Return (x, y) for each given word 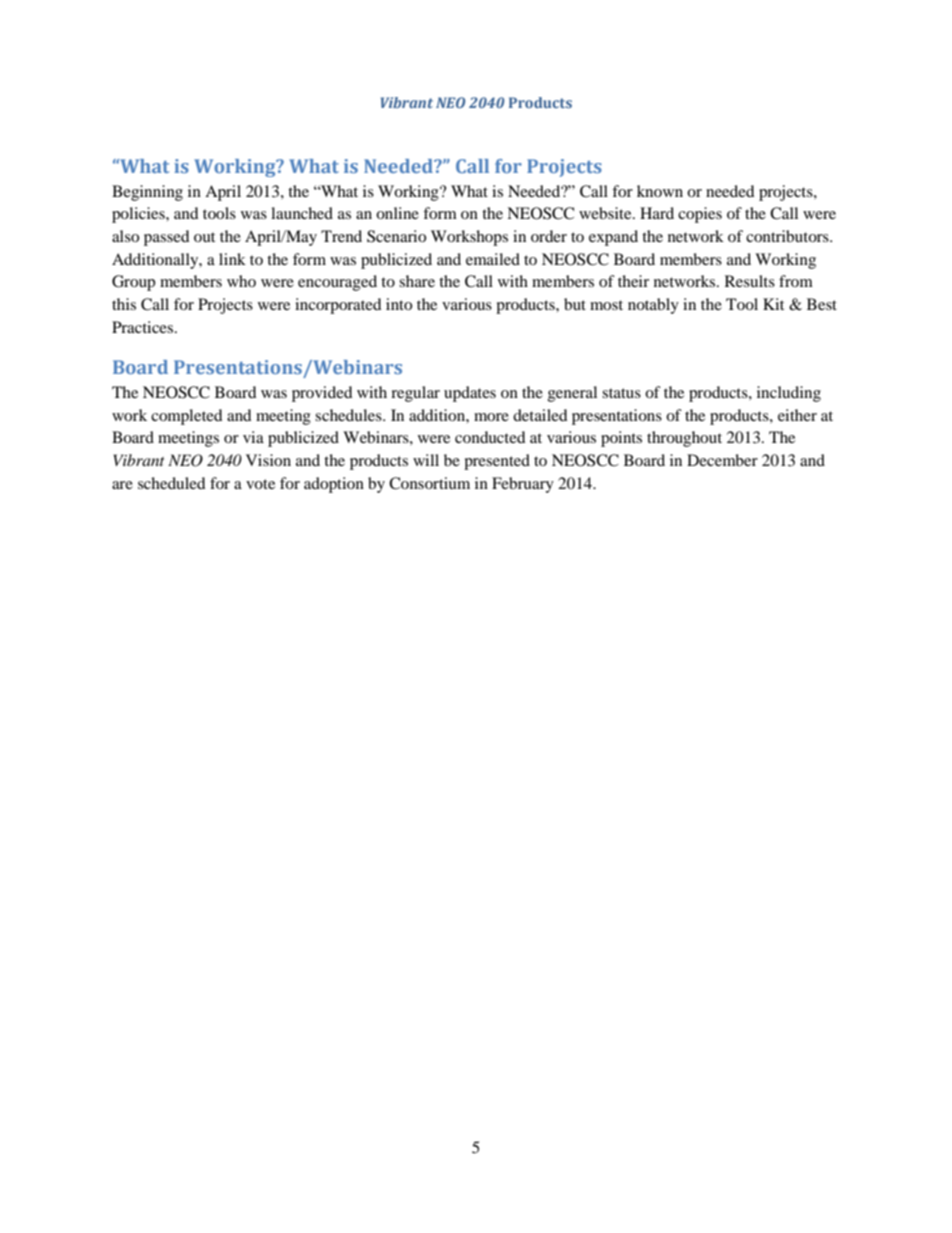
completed (187, 417)
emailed (493, 259)
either (797, 415)
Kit (773, 304)
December (722, 460)
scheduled (172, 483)
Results (750, 281)
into (399, 304)
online (397, 213)
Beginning (147, 193)
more (491, 417)
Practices (144, 327)
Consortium (429, 483)
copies (700, 215)
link (232, 259)
